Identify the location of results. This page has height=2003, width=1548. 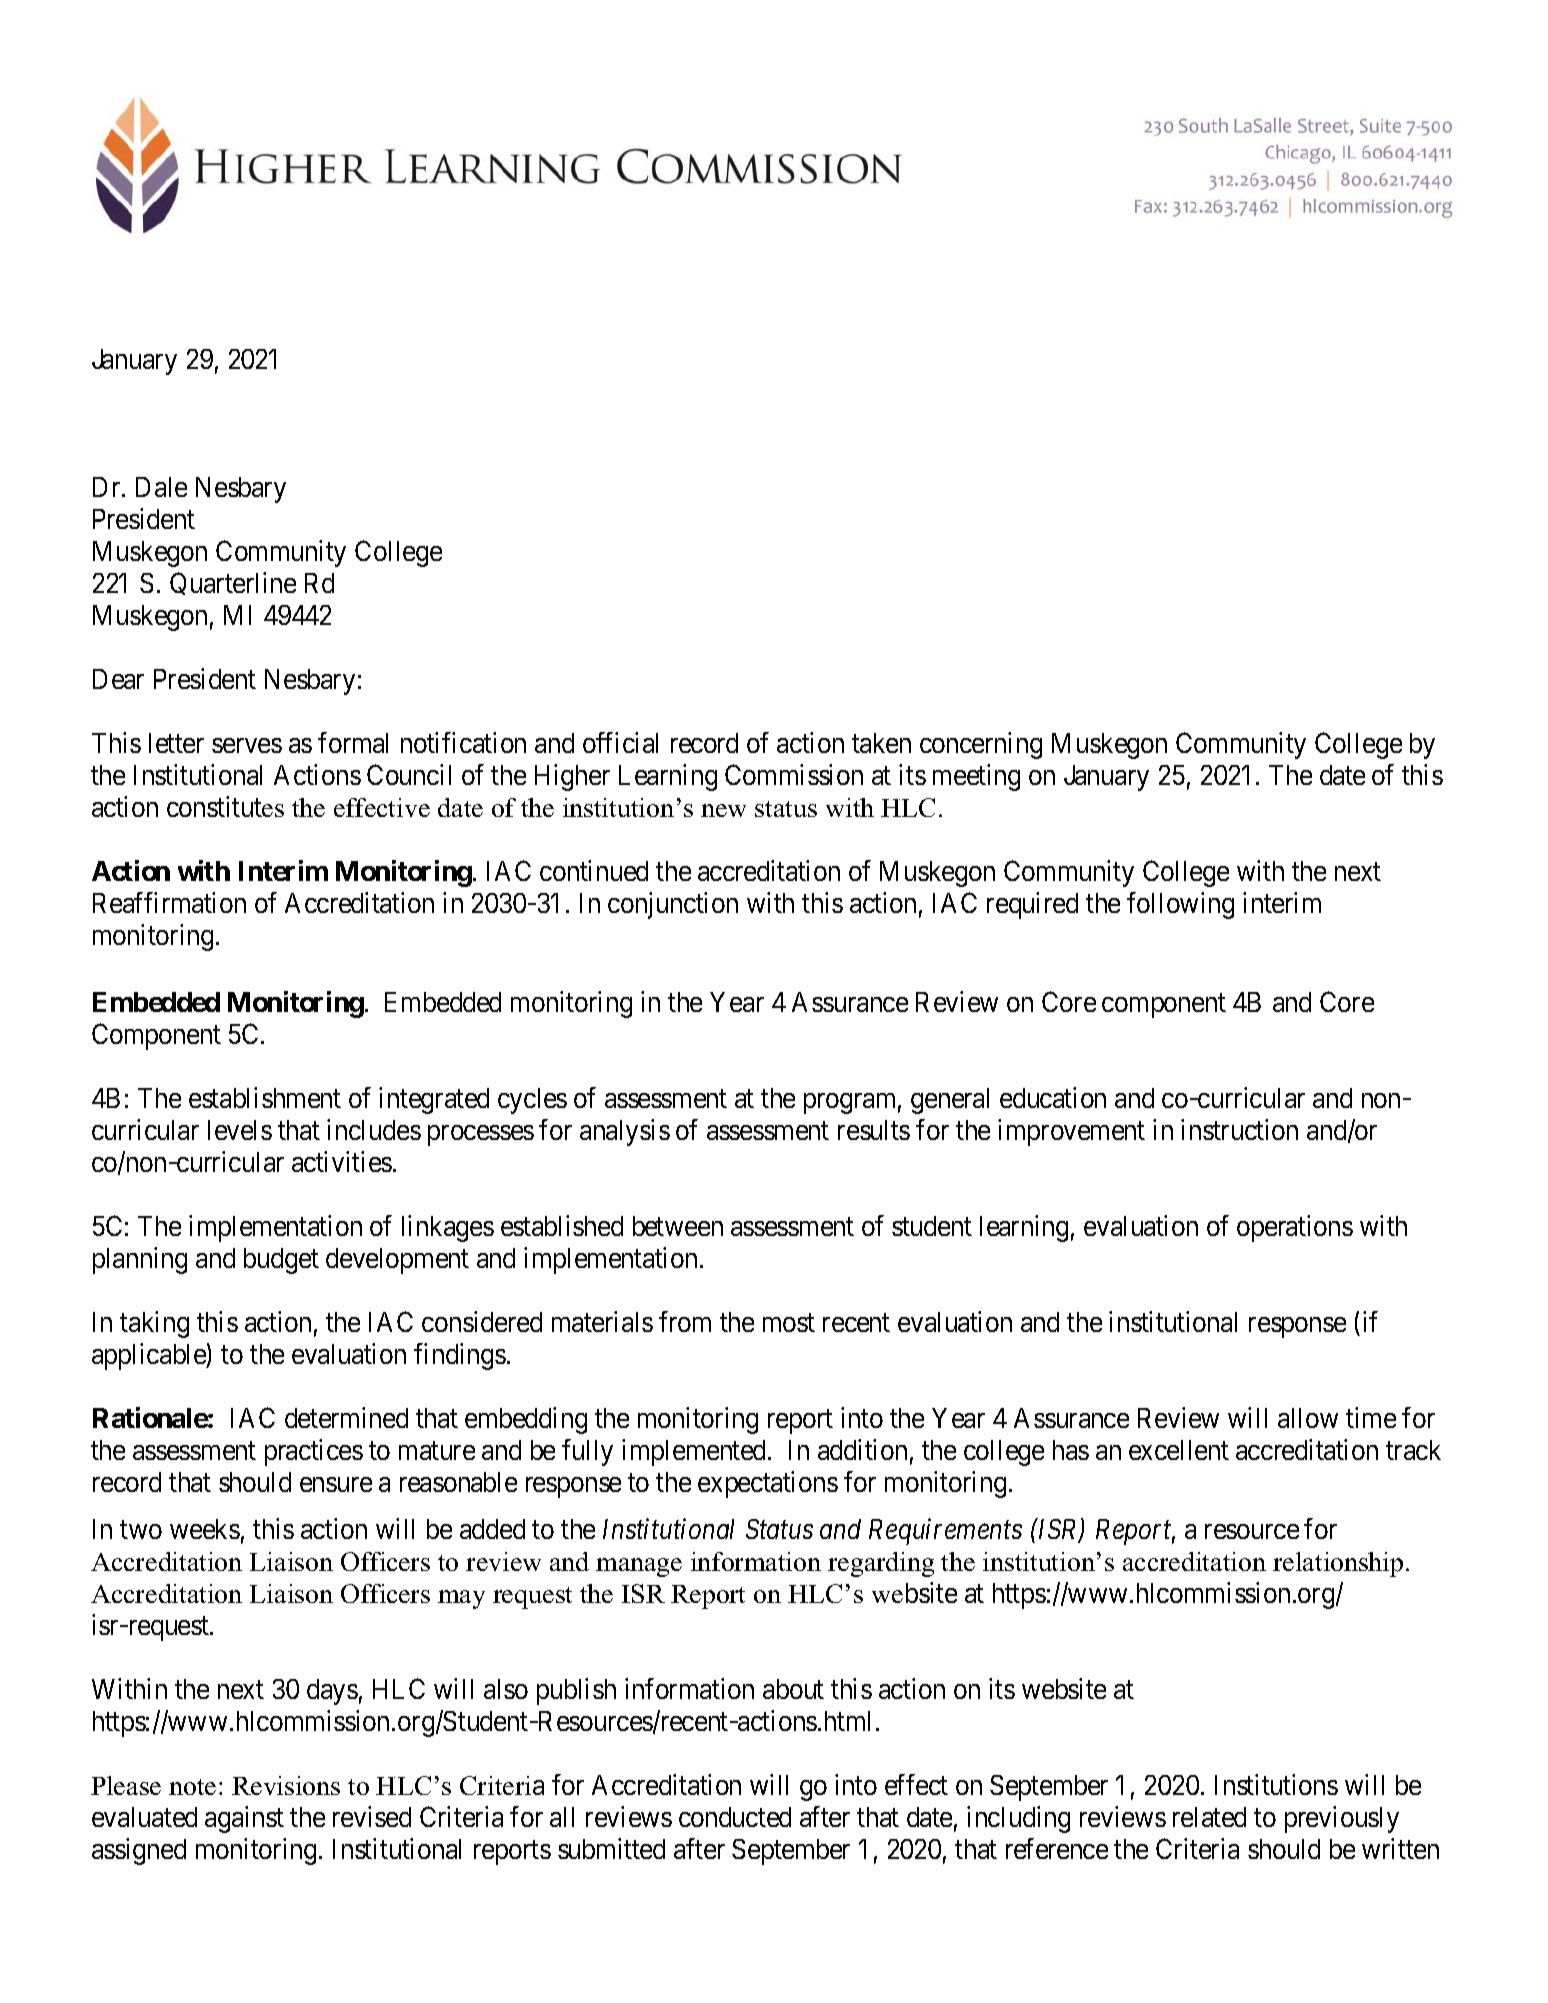
(874, 1130).
